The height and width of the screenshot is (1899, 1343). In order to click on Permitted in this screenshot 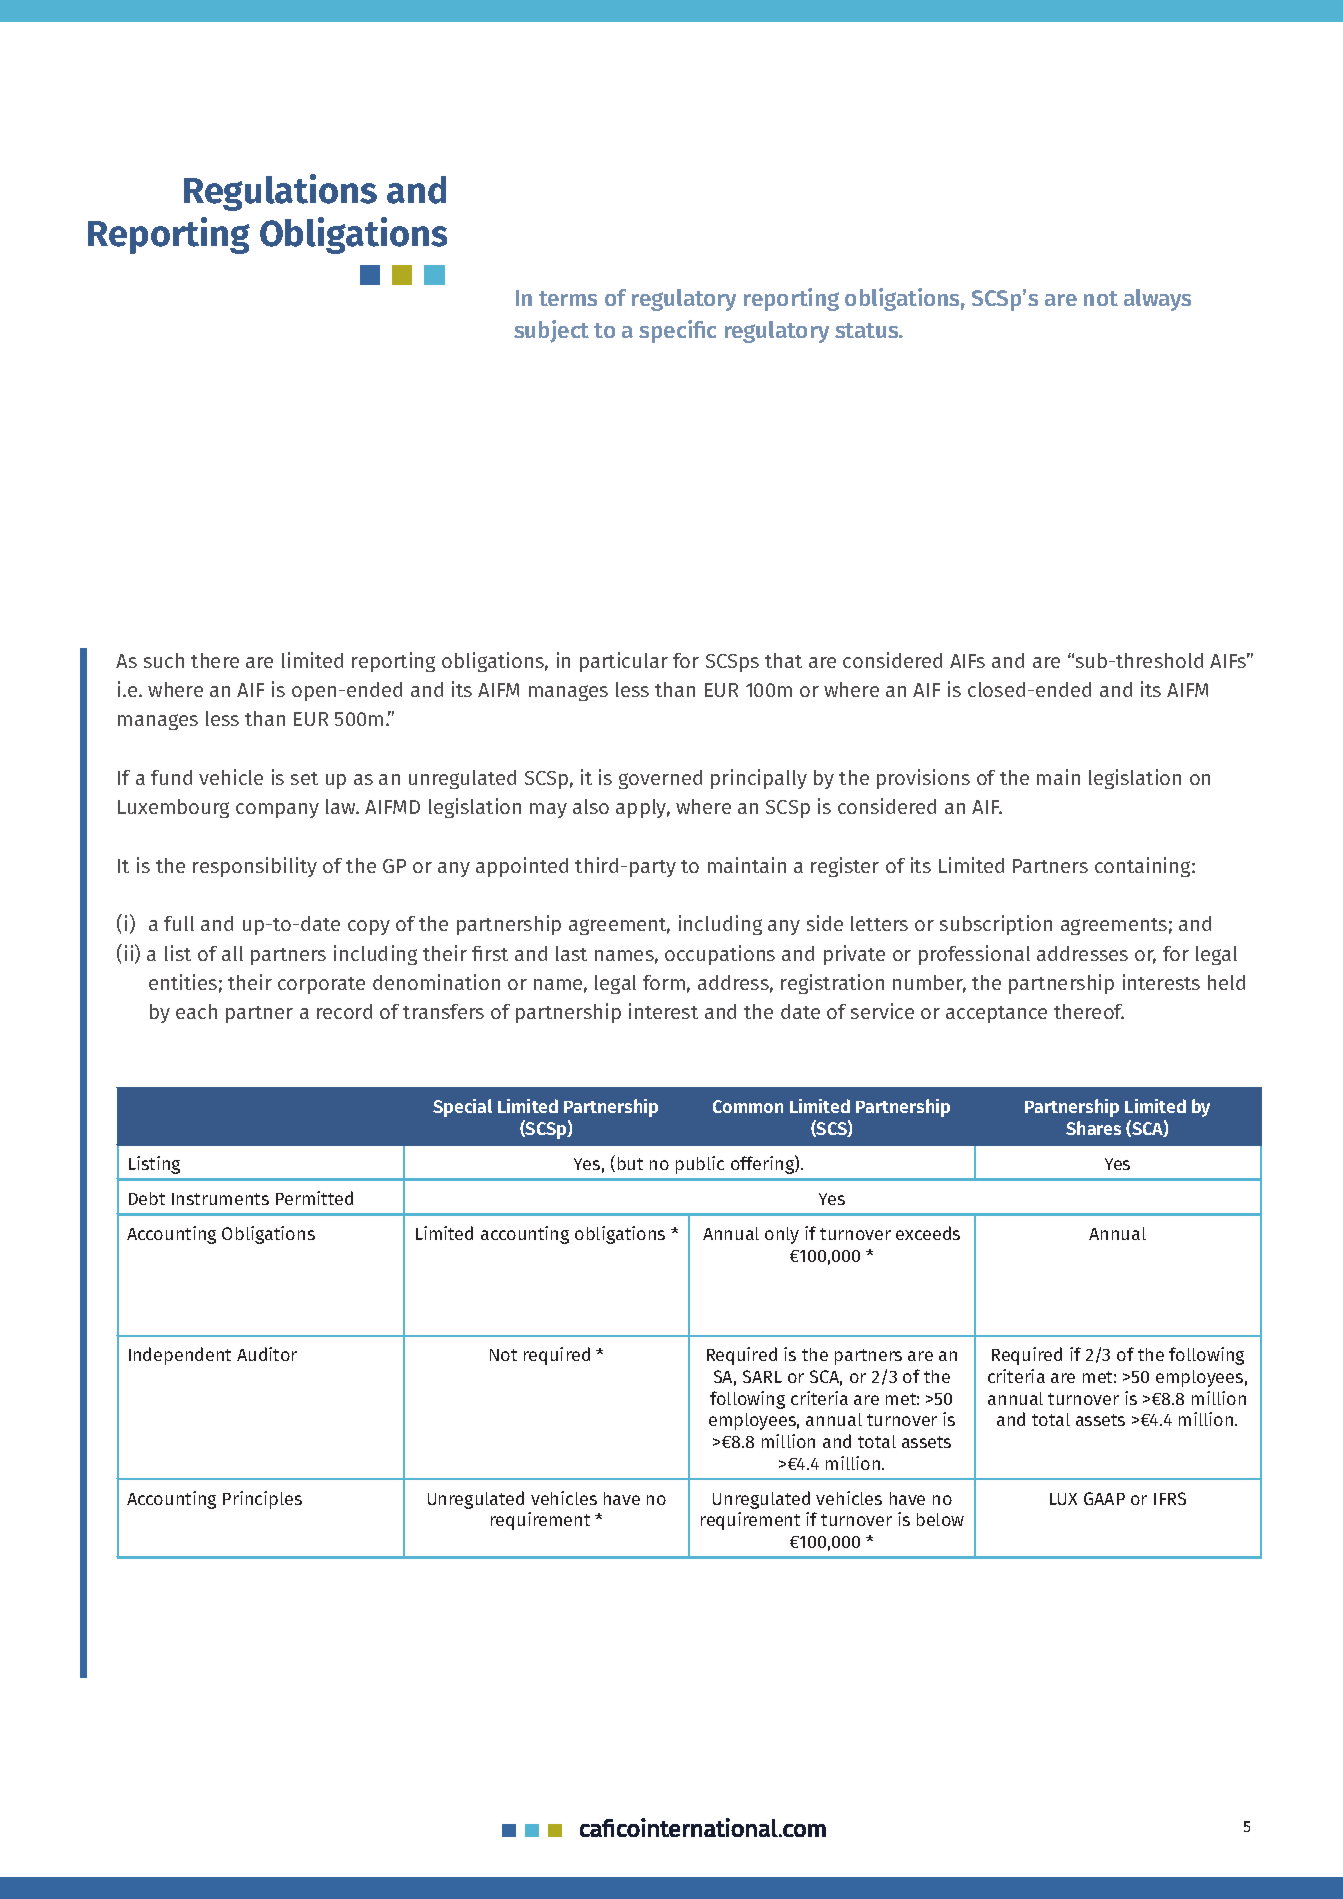, I will do `click(314, 1198)`.
